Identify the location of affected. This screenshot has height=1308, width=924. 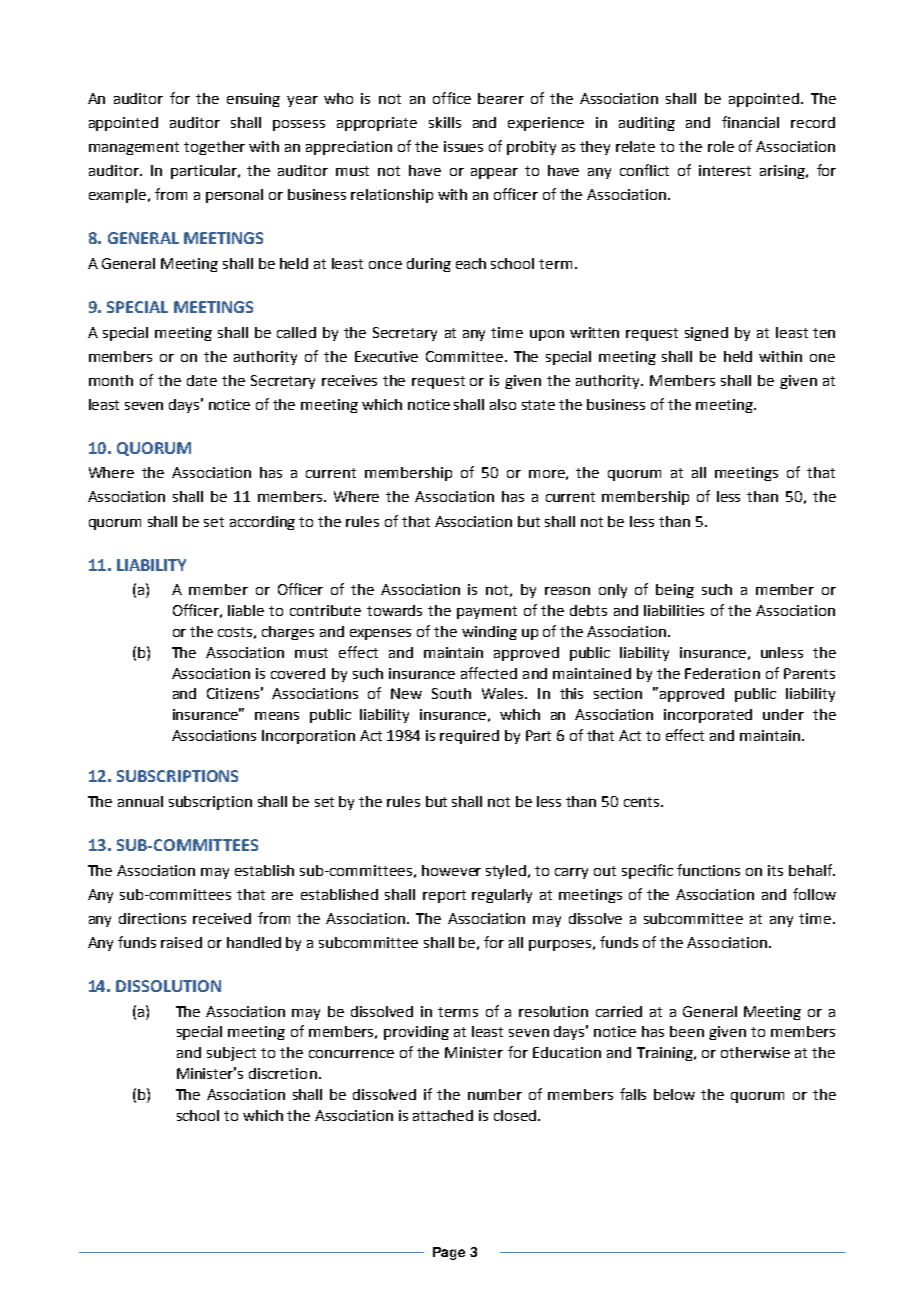
(489, 673).
